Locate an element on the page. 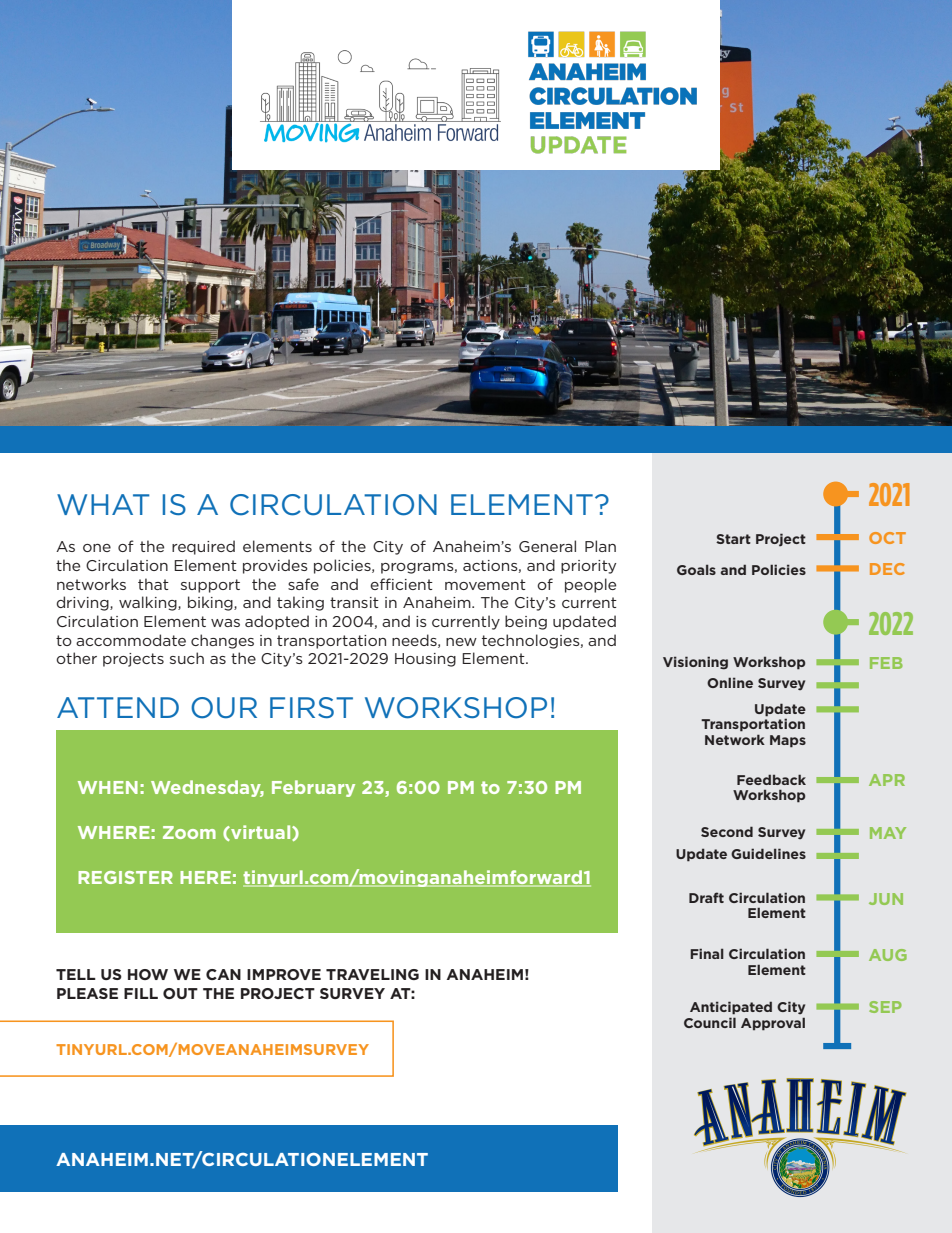 The width and height of the page is (952, 1233). General is located at coordinates (547, 546).
